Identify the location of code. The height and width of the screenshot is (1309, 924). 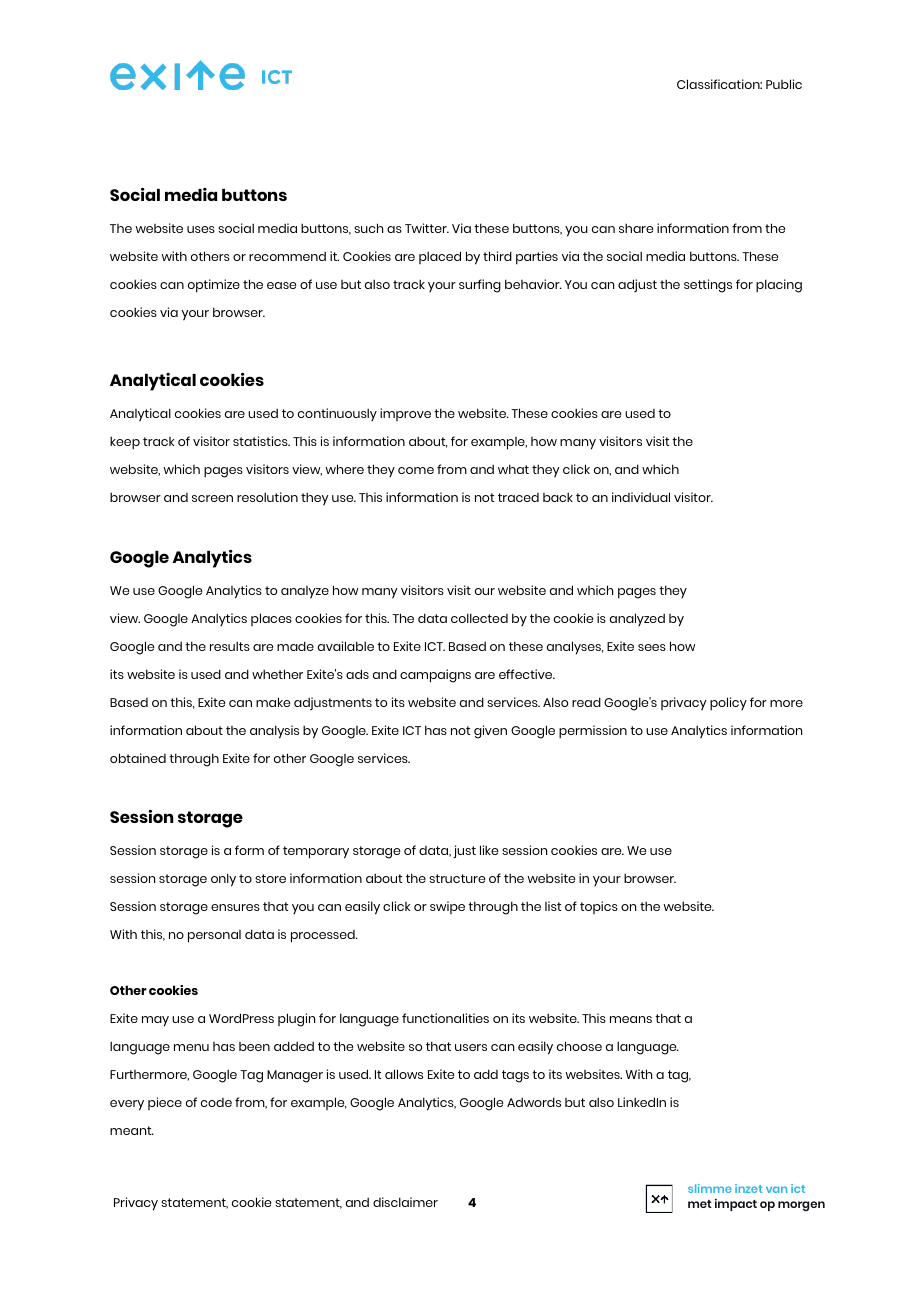
(216, 1102).
